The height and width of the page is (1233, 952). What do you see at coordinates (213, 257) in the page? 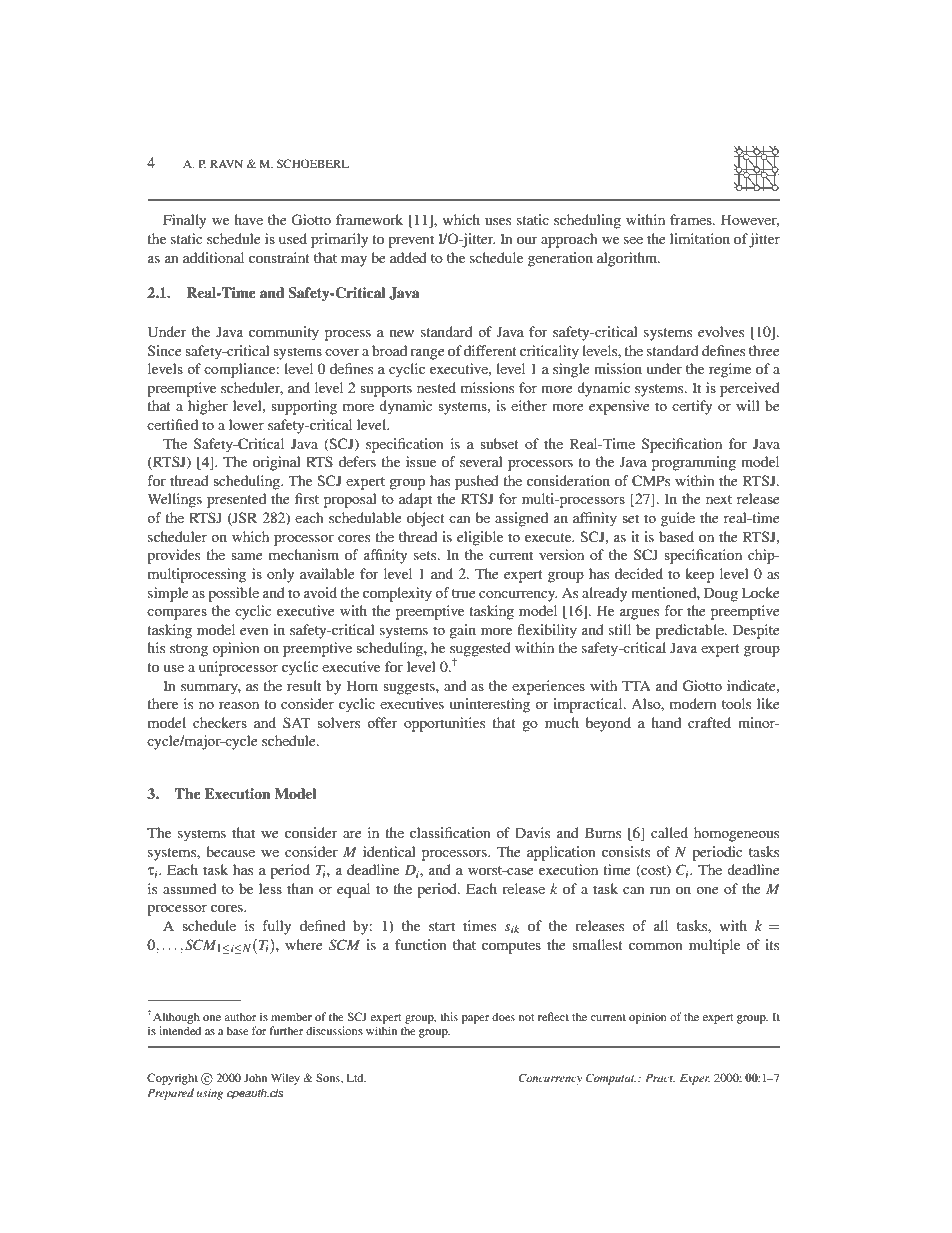
I see `additional` at bounding box center [213, 257].
